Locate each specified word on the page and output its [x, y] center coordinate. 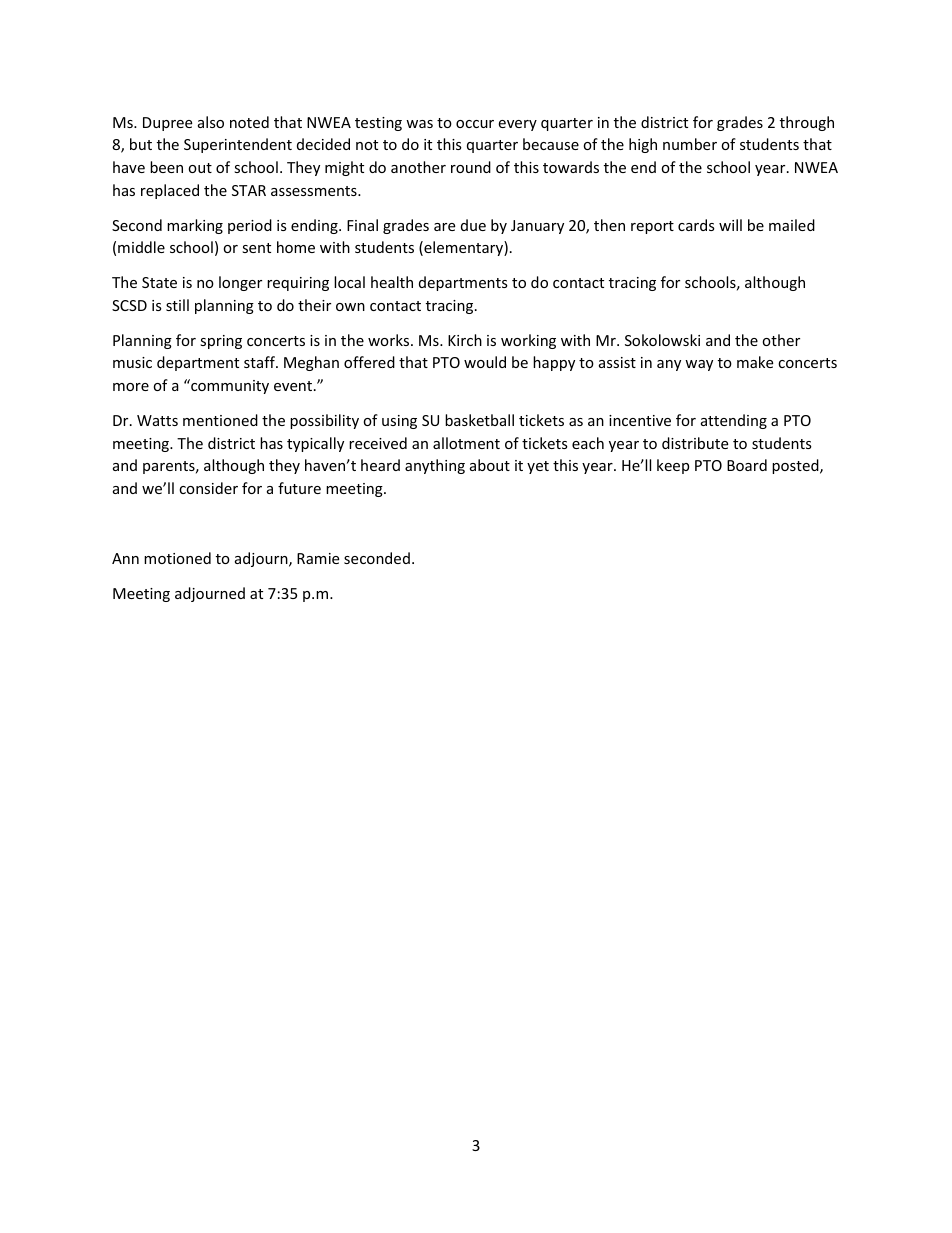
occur [475, 124]
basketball [479, 420]
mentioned [220, 420]
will [730, 225]
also [211, 122]
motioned [177, 558]
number [690, 144]
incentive [640, 420]
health [392, 282]
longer [240, 283]
